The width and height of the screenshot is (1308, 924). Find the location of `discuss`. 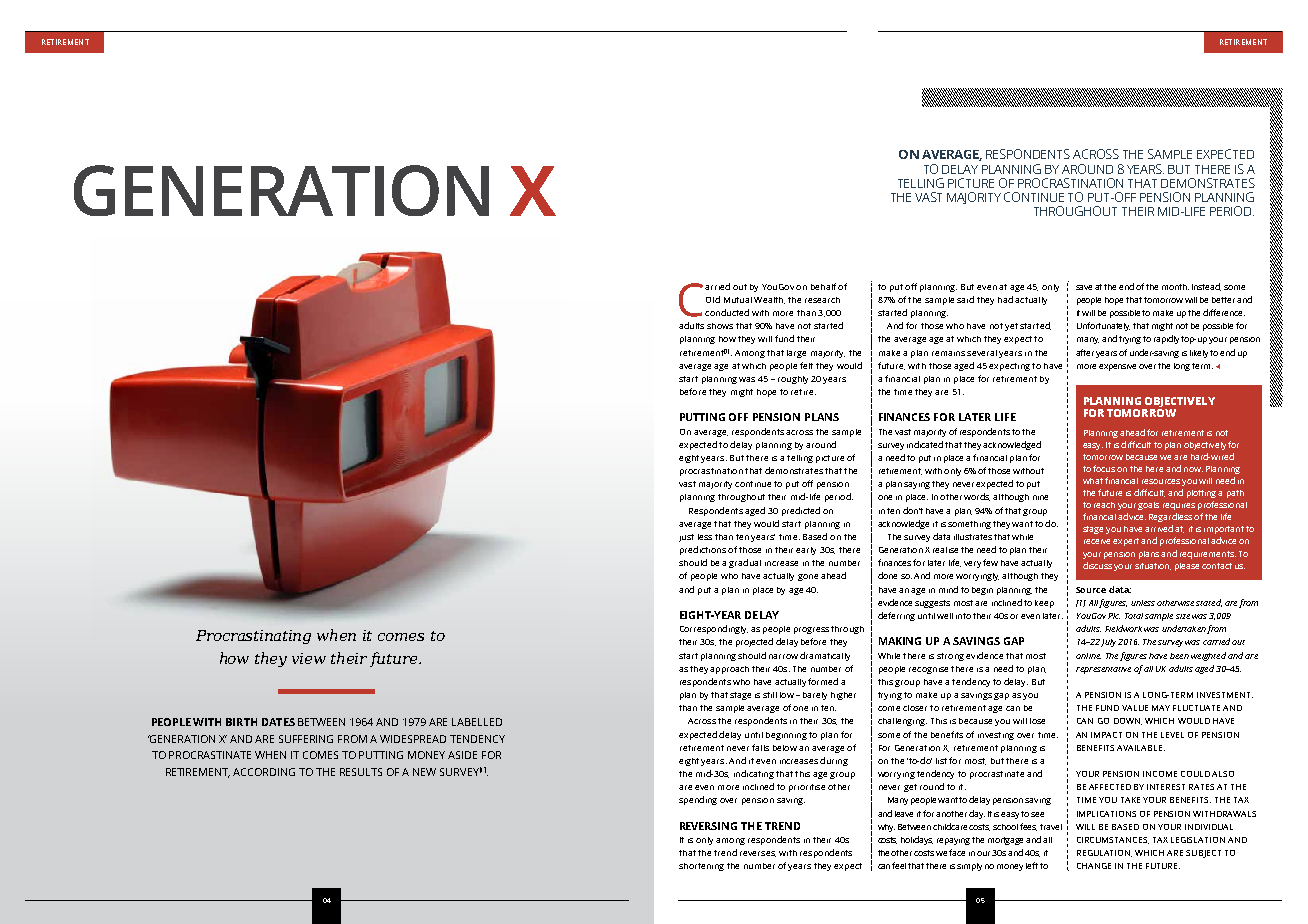

discuss is located at coordinates (1097, 565).
